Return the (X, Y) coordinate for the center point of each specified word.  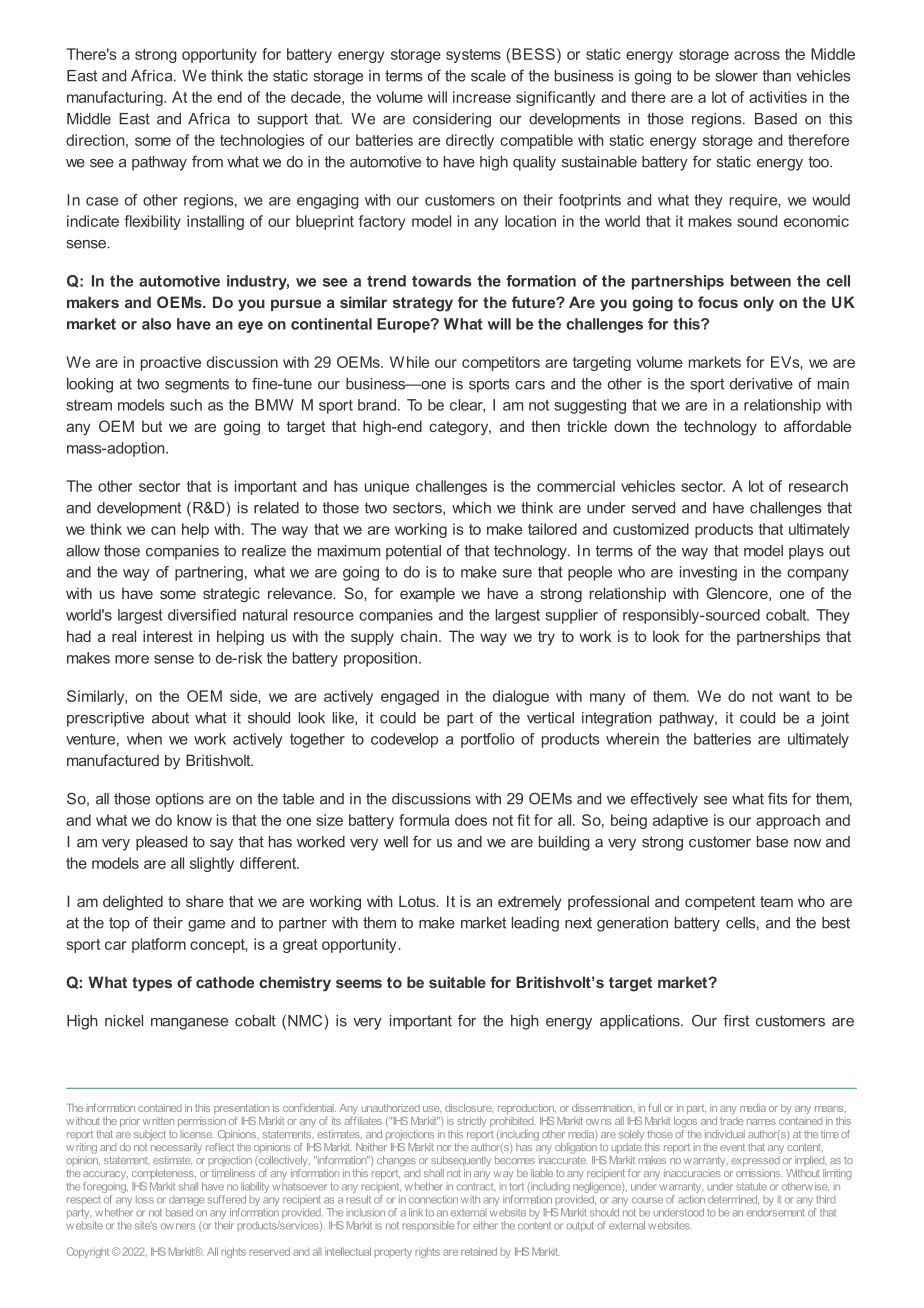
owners (178, 1226)
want (794, 696)
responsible (428, 1226)
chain (419, 636)
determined (733, 1200)
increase (482, 97)
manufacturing (116, 98)
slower (736, 76)
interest (168, 636)
